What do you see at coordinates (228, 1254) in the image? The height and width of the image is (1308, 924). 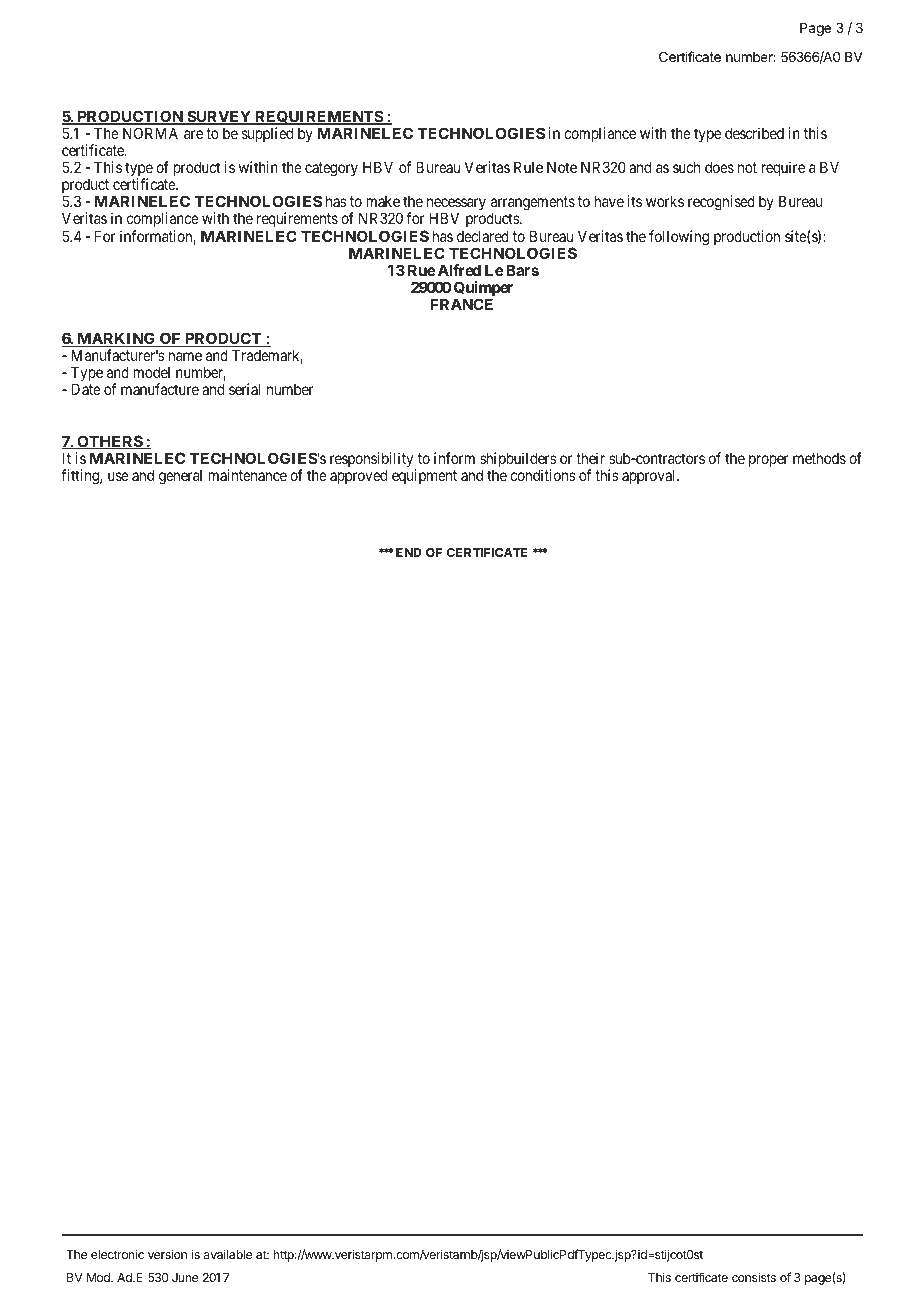 I see `available` at bounding box center [228, 1254].
